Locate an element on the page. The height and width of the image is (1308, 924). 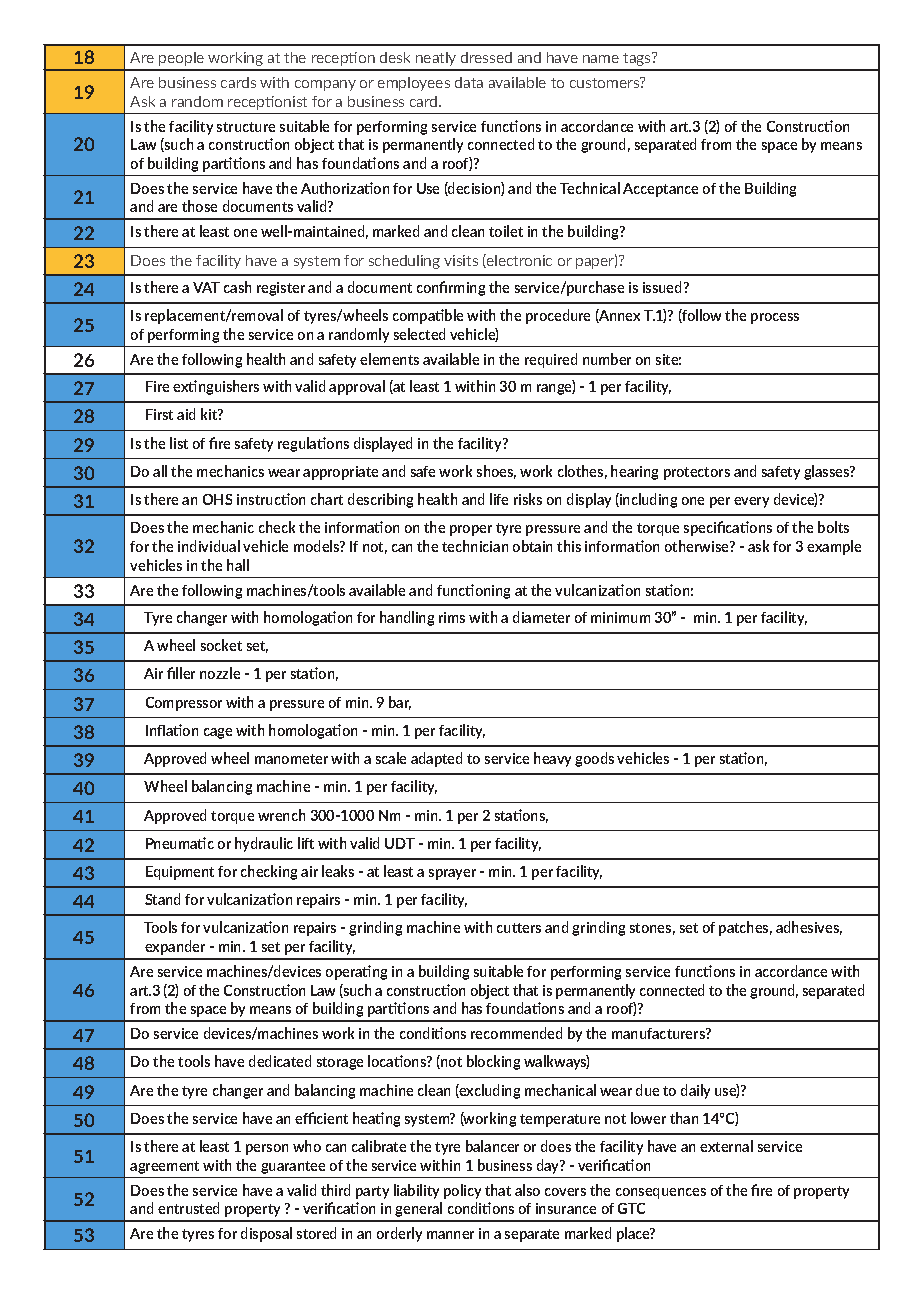
data is located at coordinates (469, 82).
